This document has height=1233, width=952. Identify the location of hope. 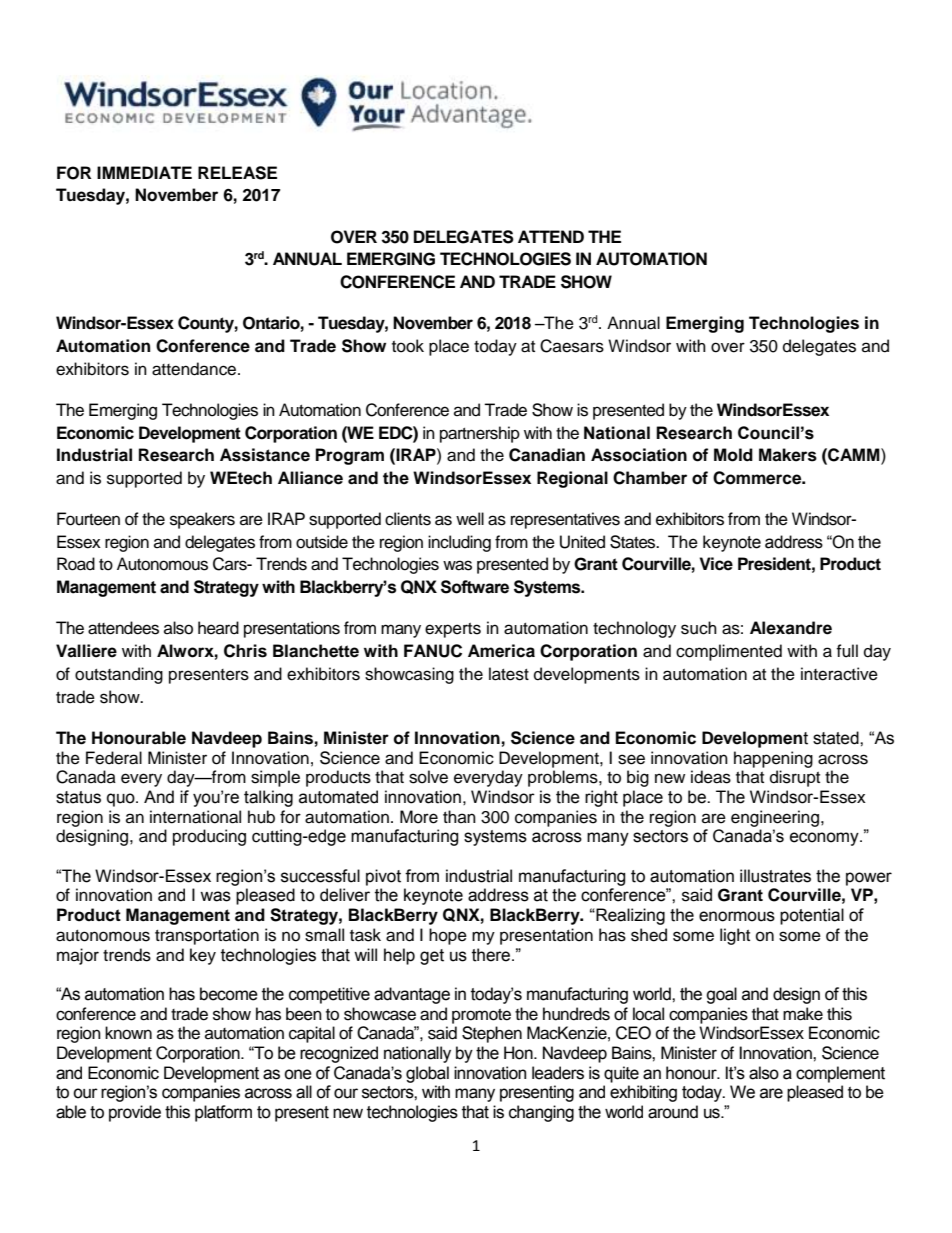
(448, 936).
